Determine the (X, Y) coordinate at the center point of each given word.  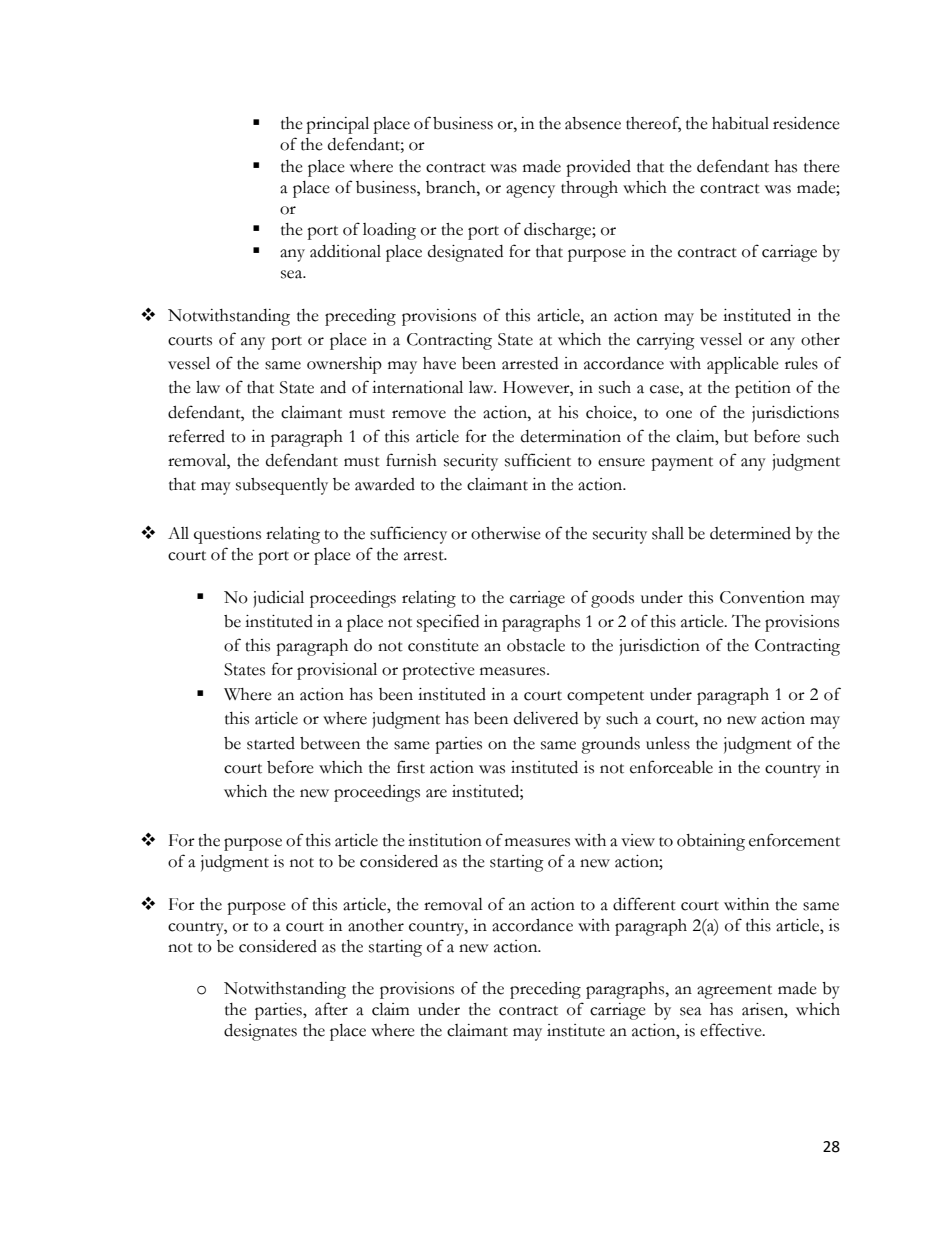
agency (530, 191)
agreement (734, 992)
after (331, 1009)
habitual (740, 123)
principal (337, 125)
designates (260, 1032)
